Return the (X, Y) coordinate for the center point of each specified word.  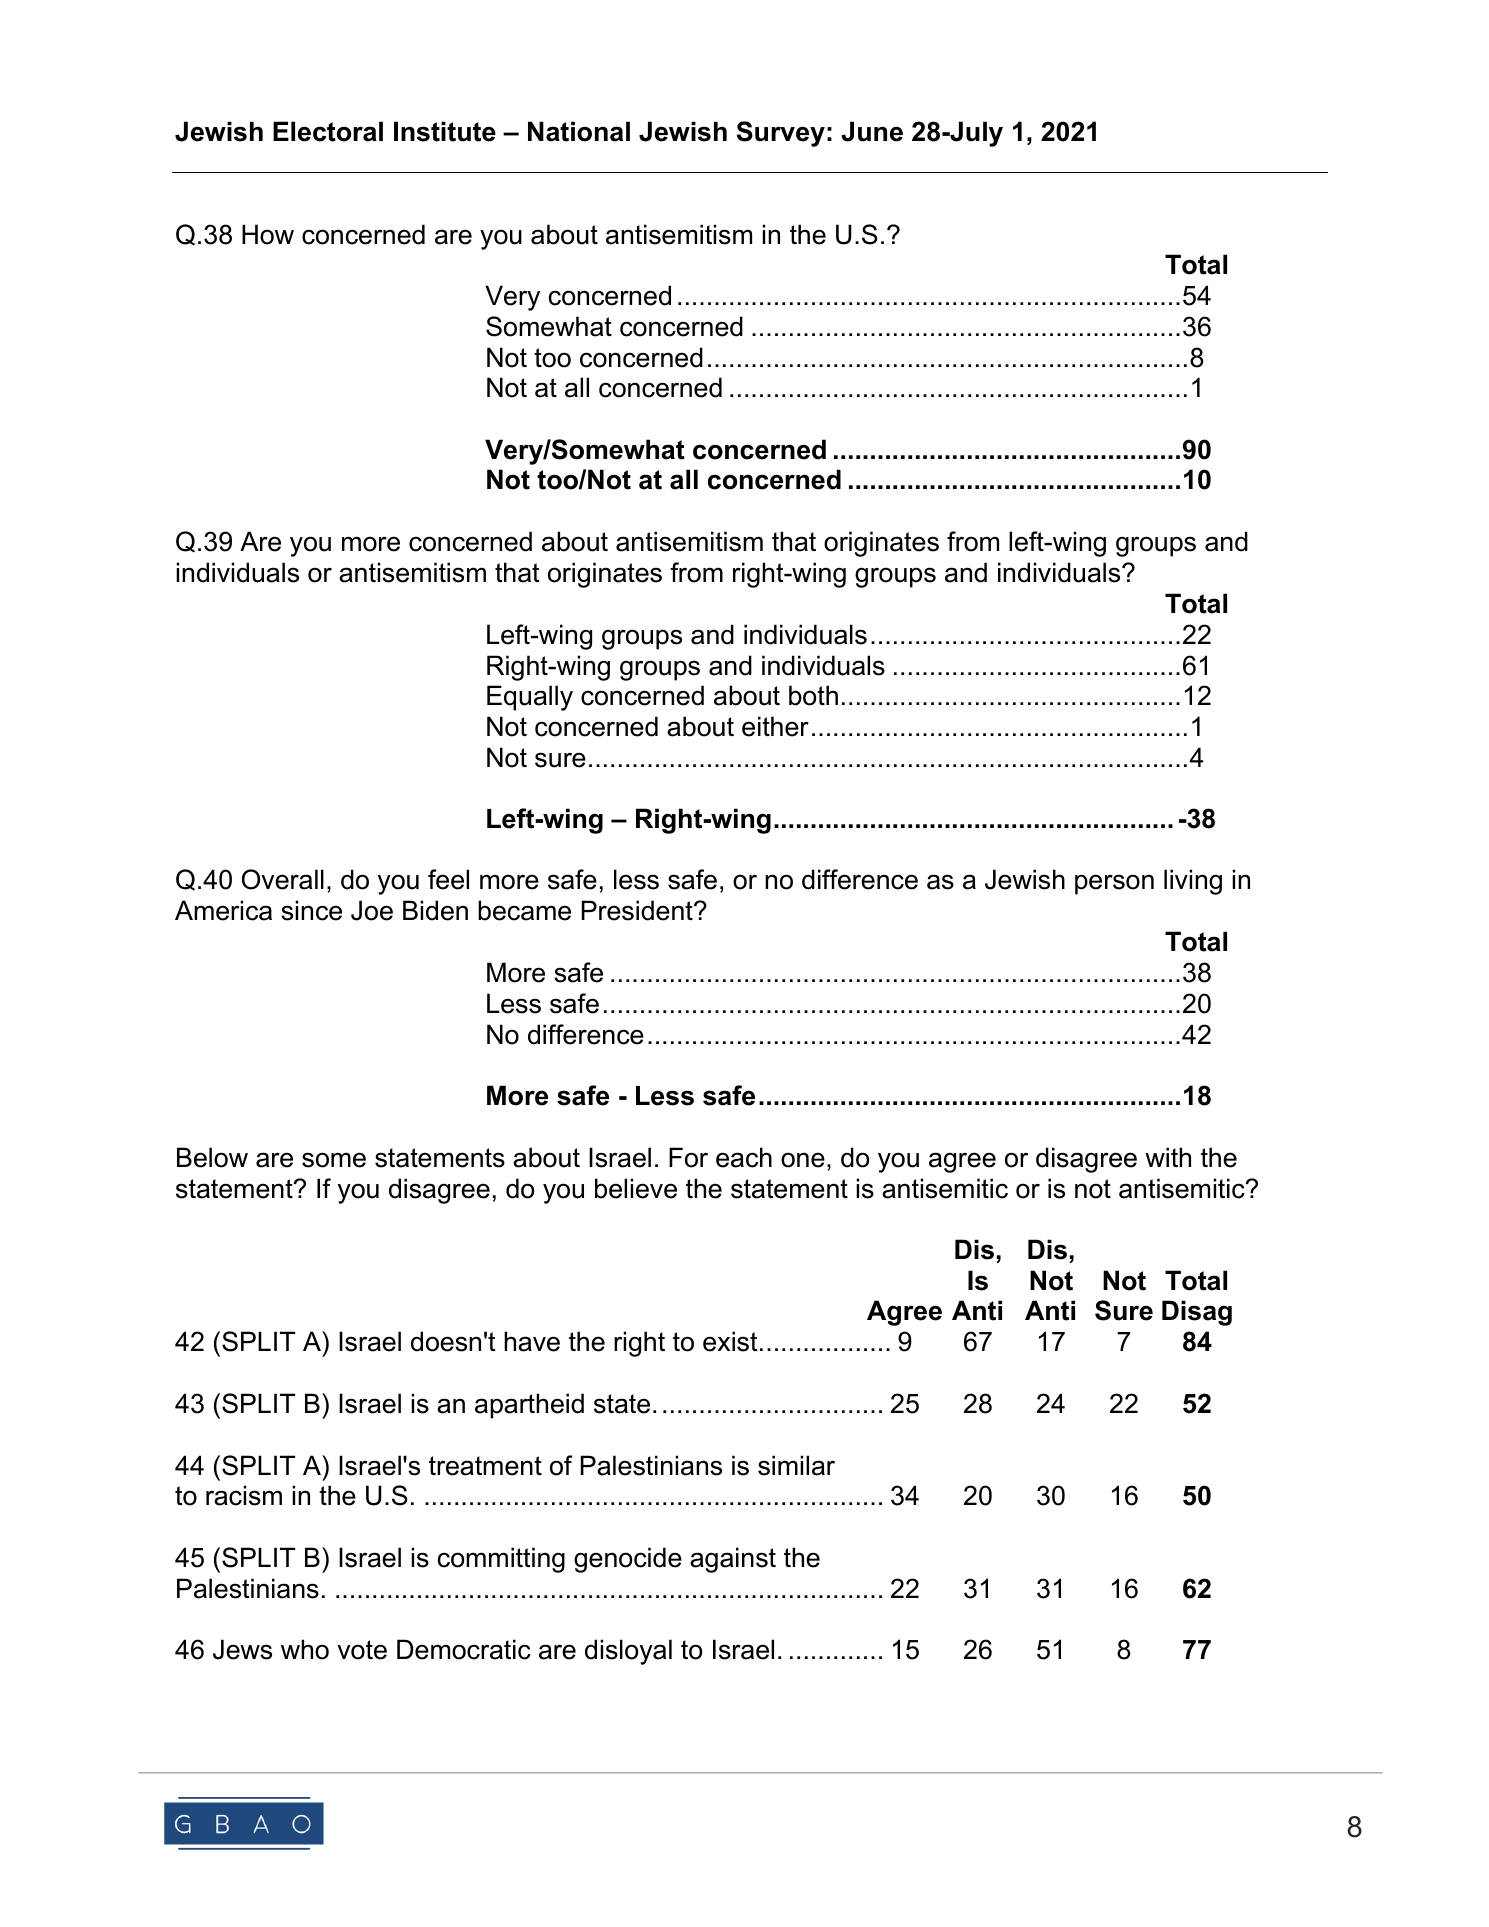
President (638, 910)
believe (636, 1188)
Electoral (328, 131)
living (1193, 882)
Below (212, 1157)
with (1168, 1157)
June (872, 131)
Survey (781, 134)
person (1114, 884)
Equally (530, 698)
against (733, 1560)
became (524, 910)
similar (796, 1465)
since (311, 910)
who (305, 1649)
